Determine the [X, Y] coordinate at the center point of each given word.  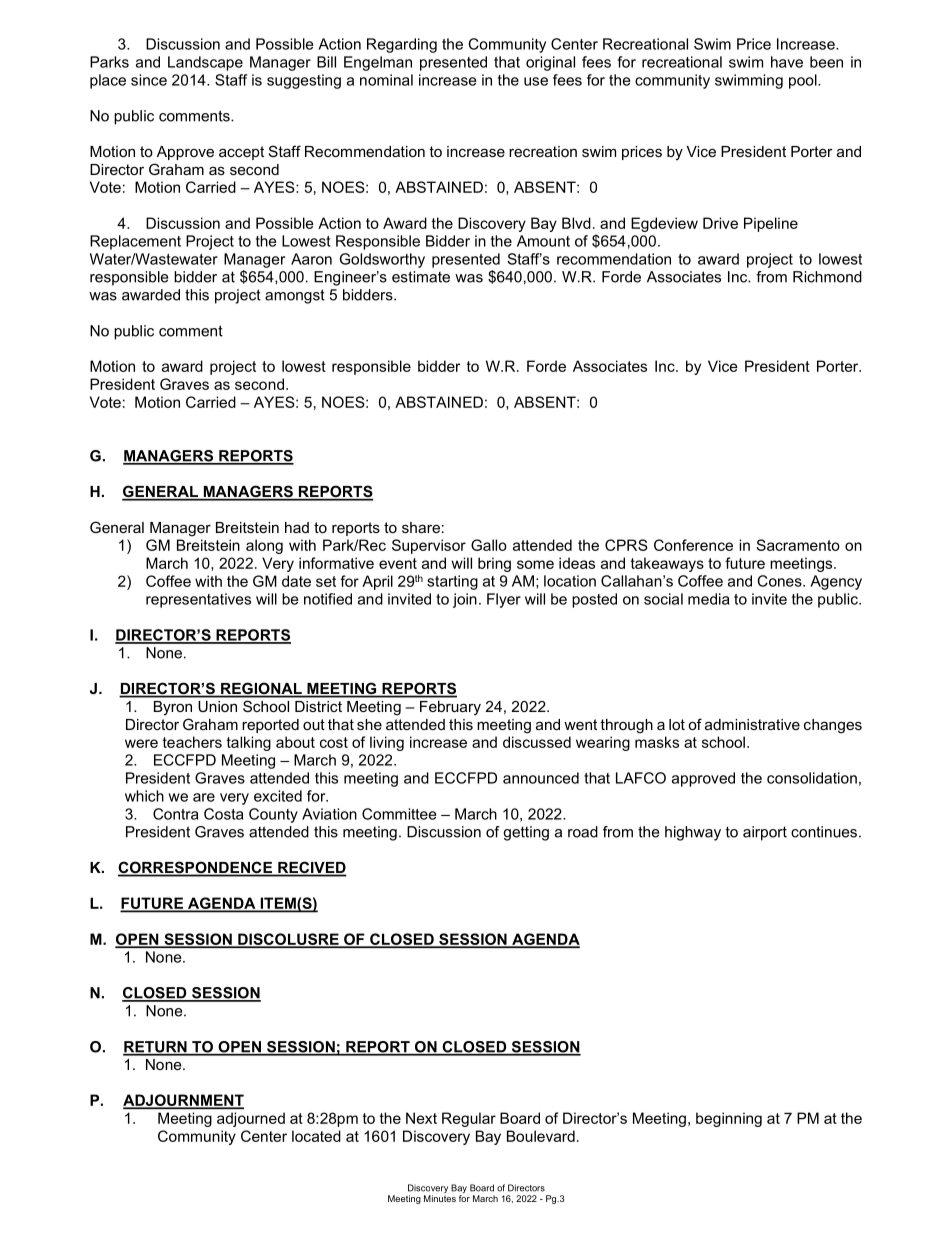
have [787, 62]
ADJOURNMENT [183, 1101]
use [536, 81]
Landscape [205, 63]
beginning [729, 1119]
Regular [469, 1119]
